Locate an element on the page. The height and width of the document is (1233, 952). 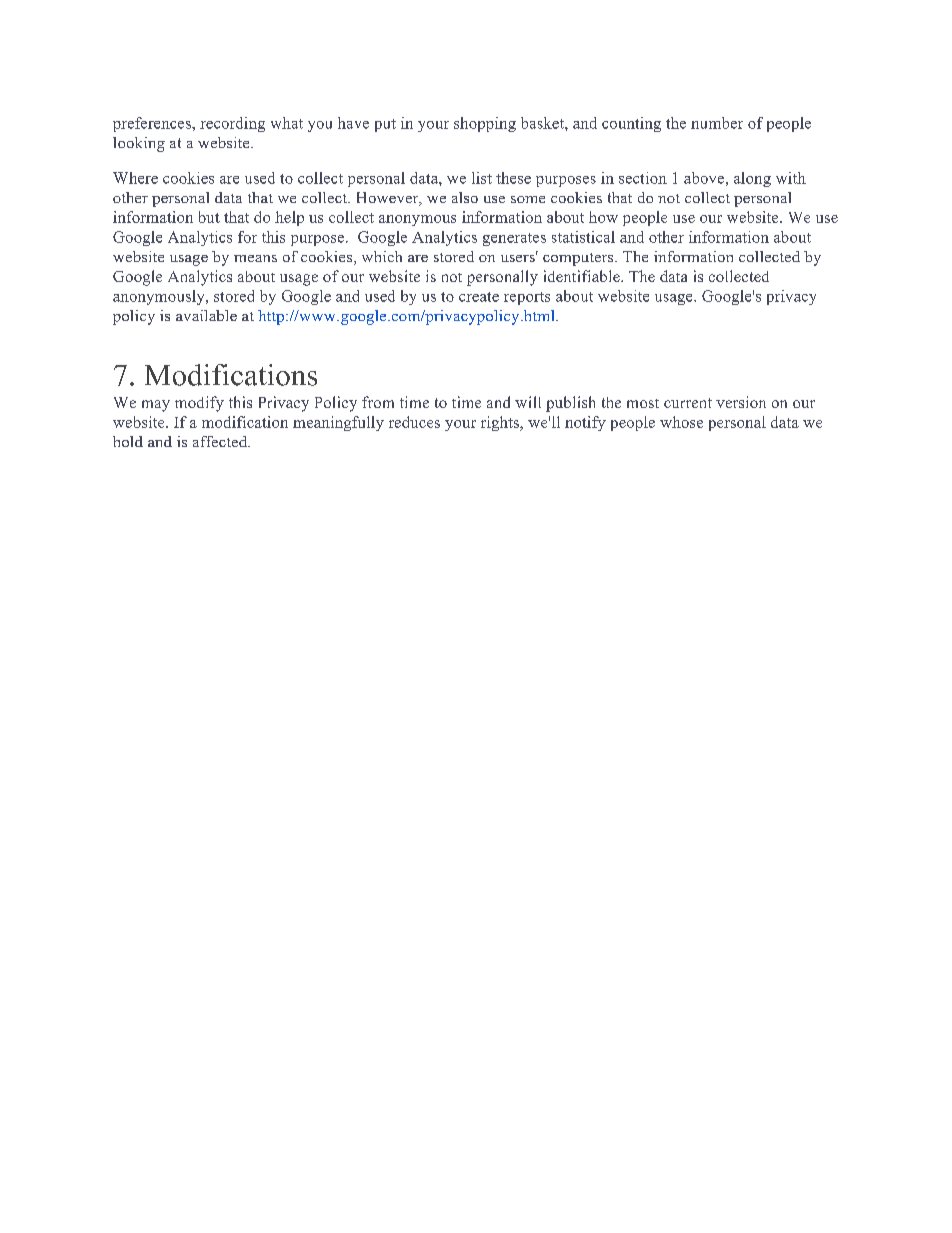
identifiable is located at coordinates (583, 276).
